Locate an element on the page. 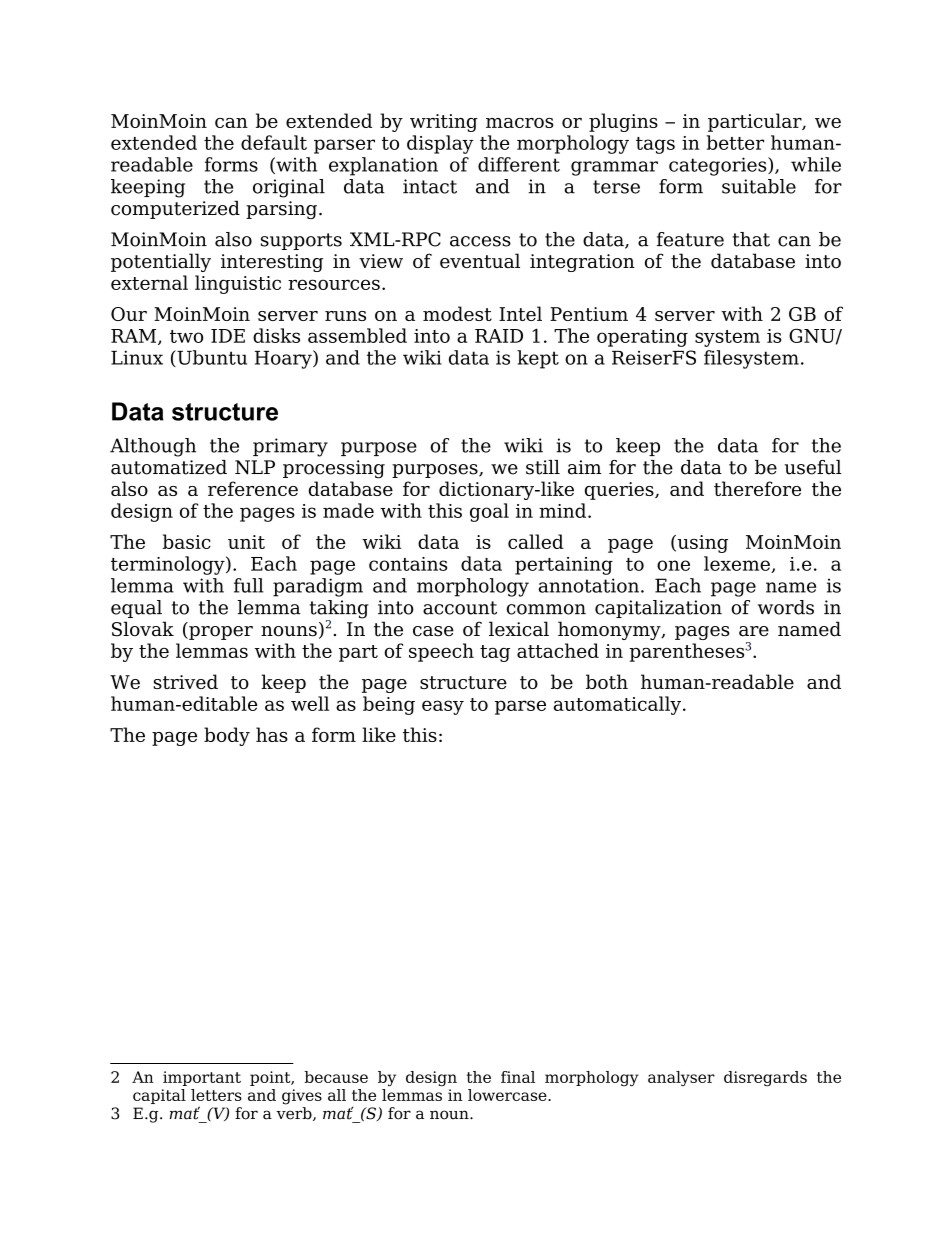 The height and width of the image is (1233, 952). operating is located at coordinates (642, 338).
